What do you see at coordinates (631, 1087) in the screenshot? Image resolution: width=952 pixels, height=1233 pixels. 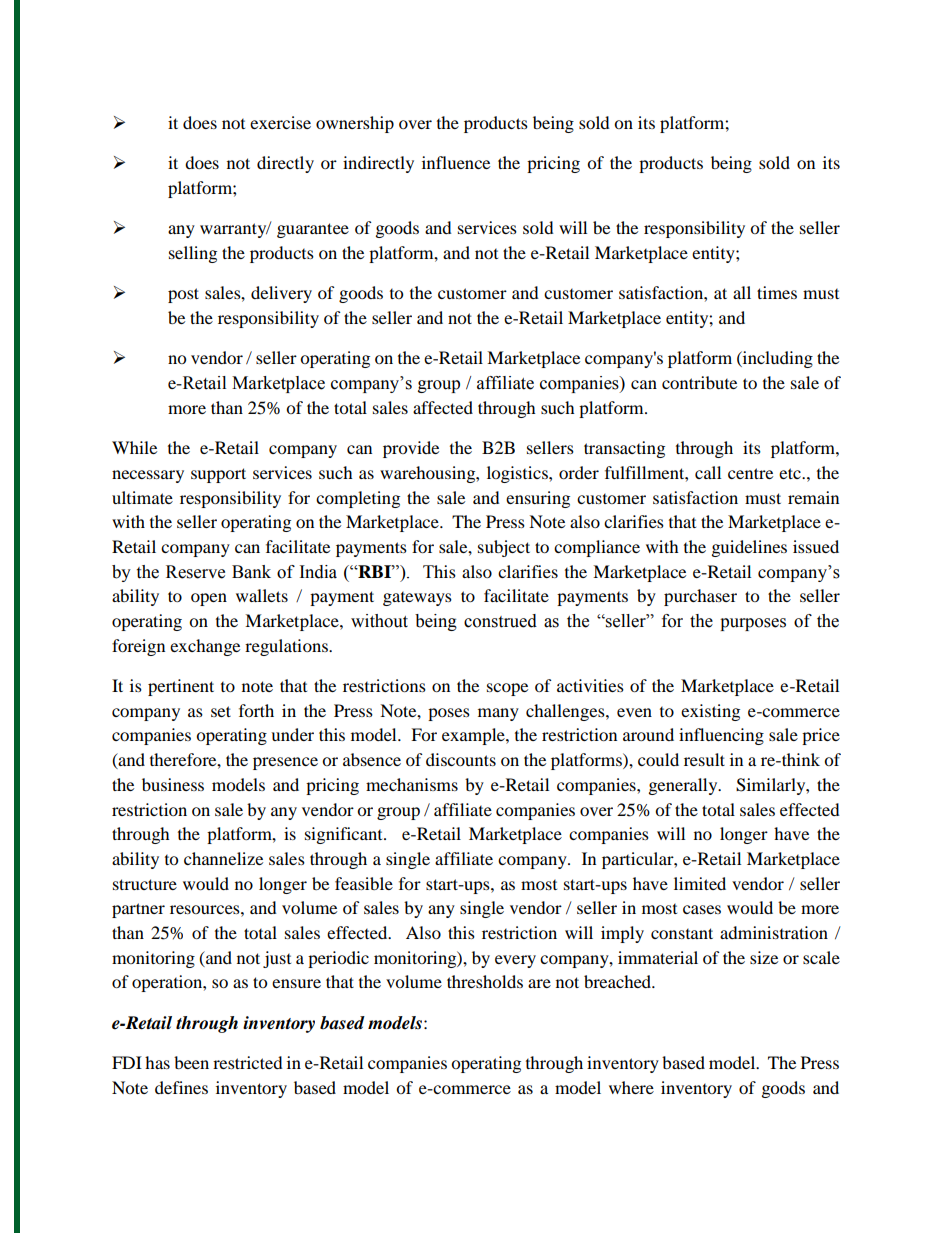 I see `where` at bounding box center [631, 1087].
